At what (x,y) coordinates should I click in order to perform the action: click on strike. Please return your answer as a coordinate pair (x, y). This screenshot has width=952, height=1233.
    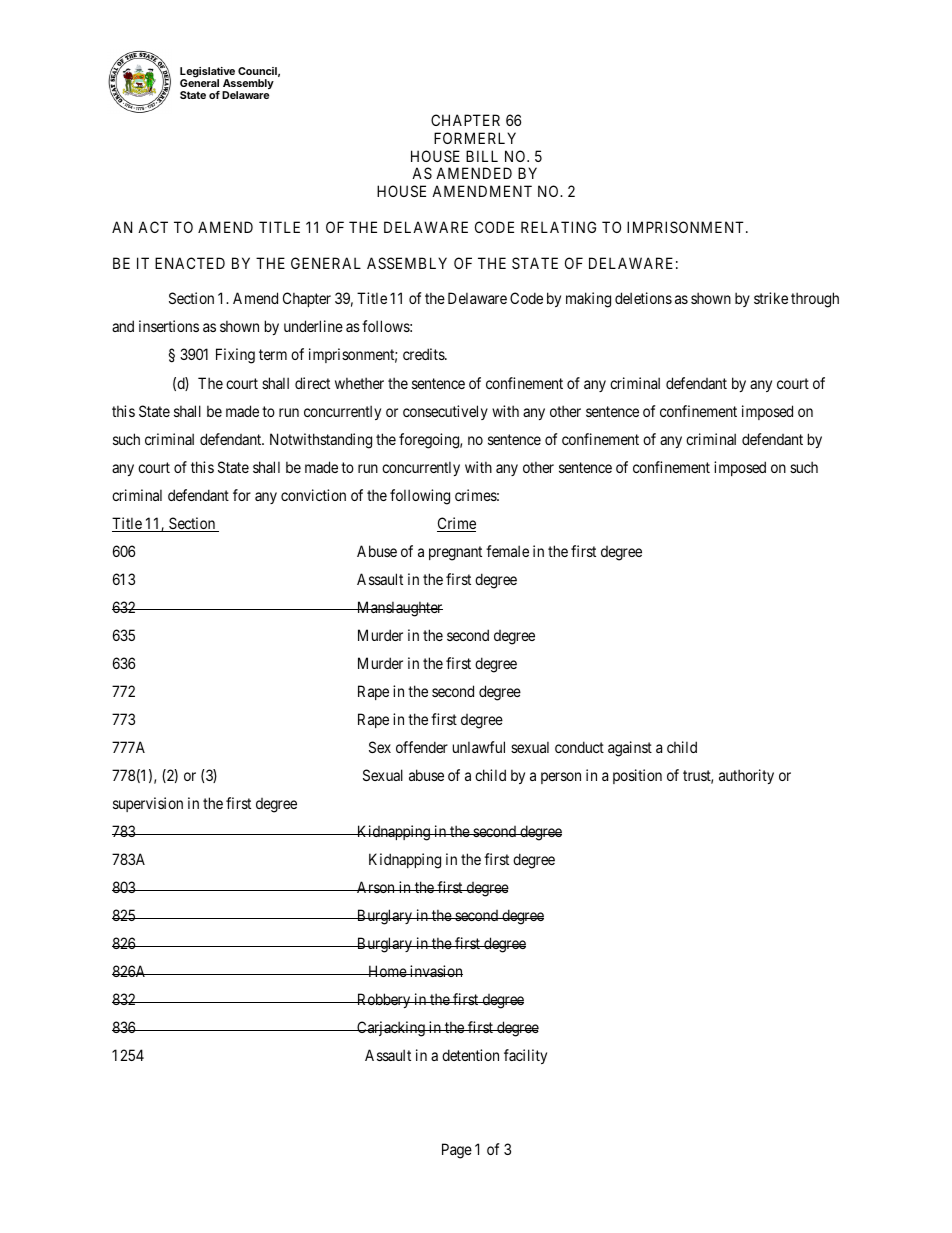
    Looking at the image, I should click on (771, 298).
